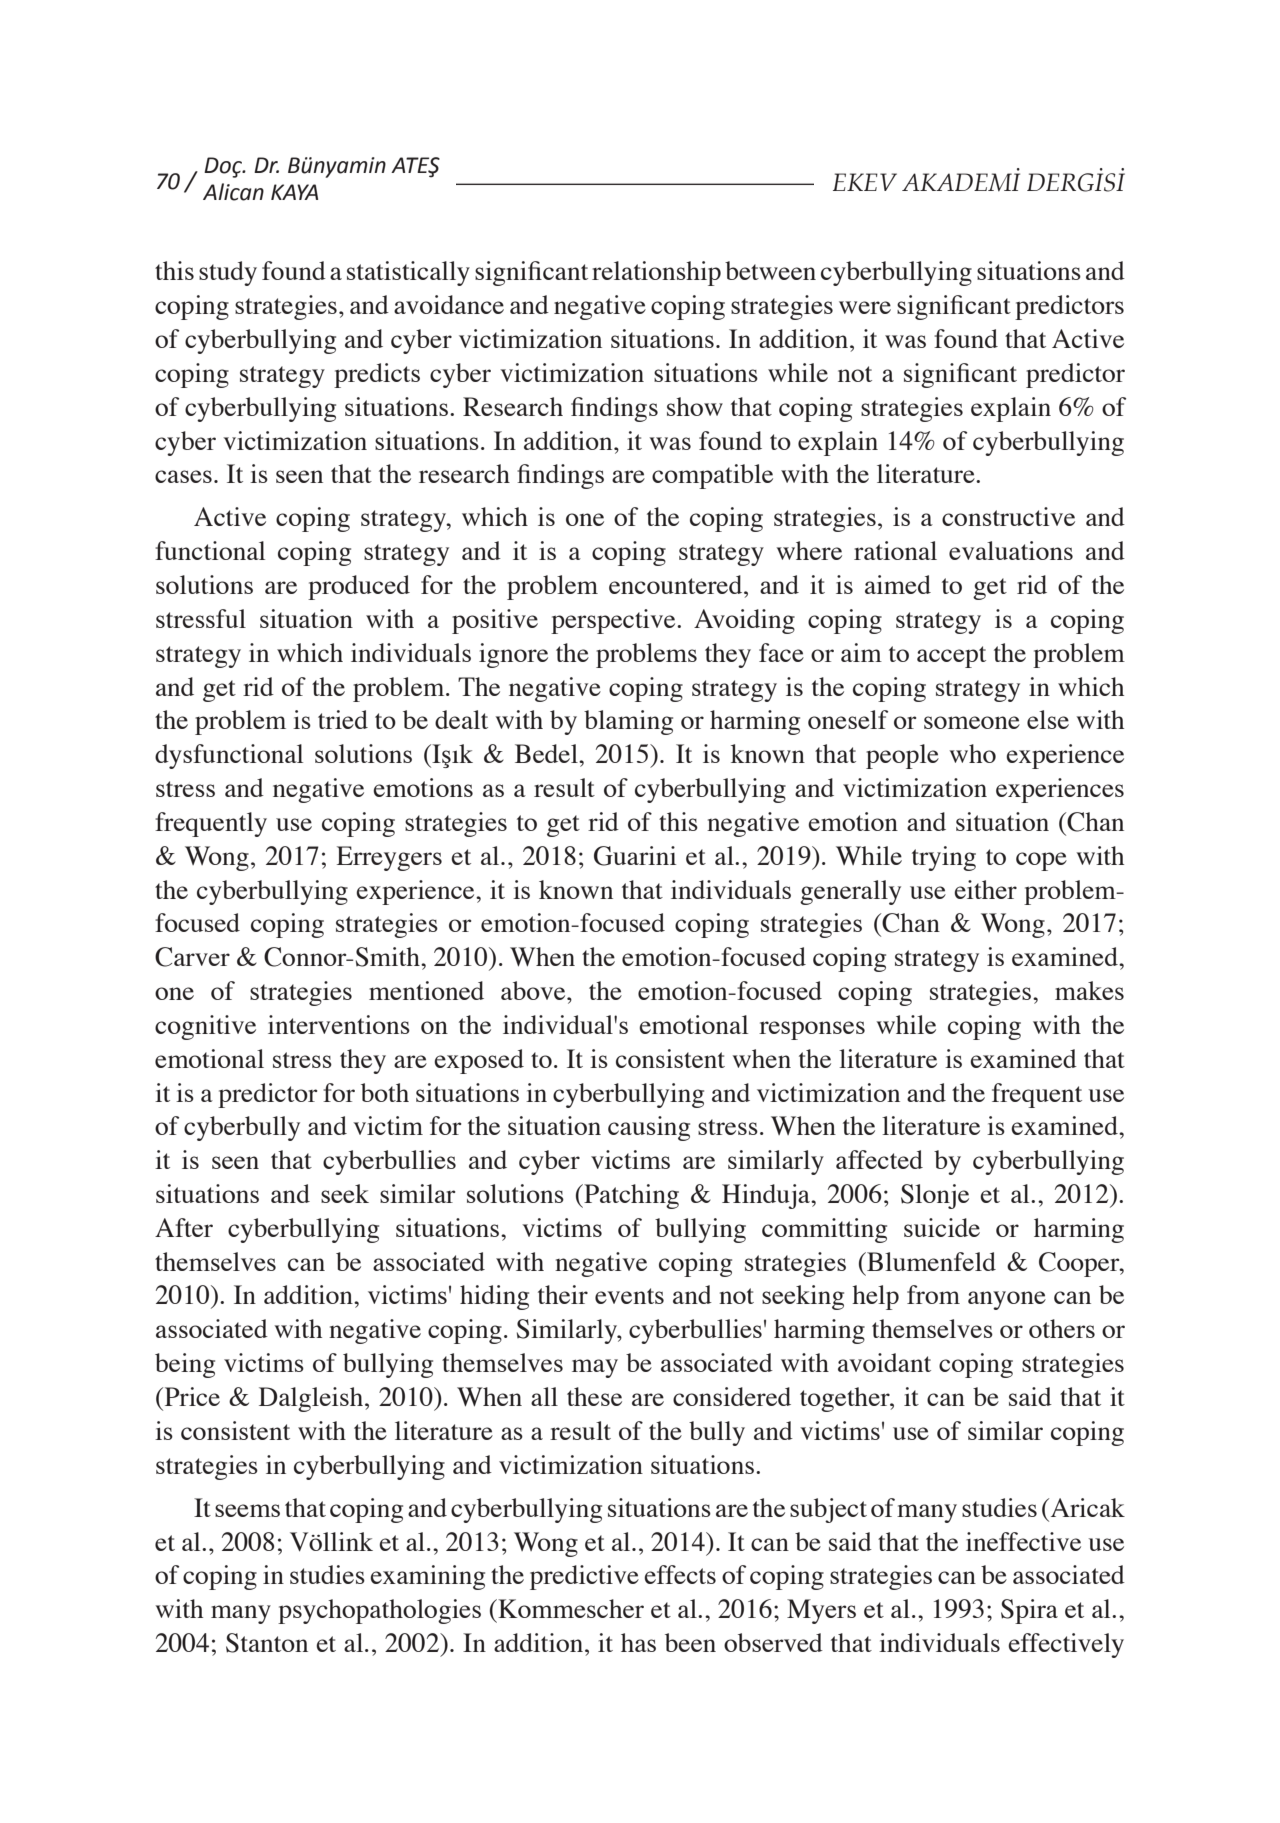  Describe the element at coordinates (1029, 1611) in the screenshot. I see `Spira` at that location.
